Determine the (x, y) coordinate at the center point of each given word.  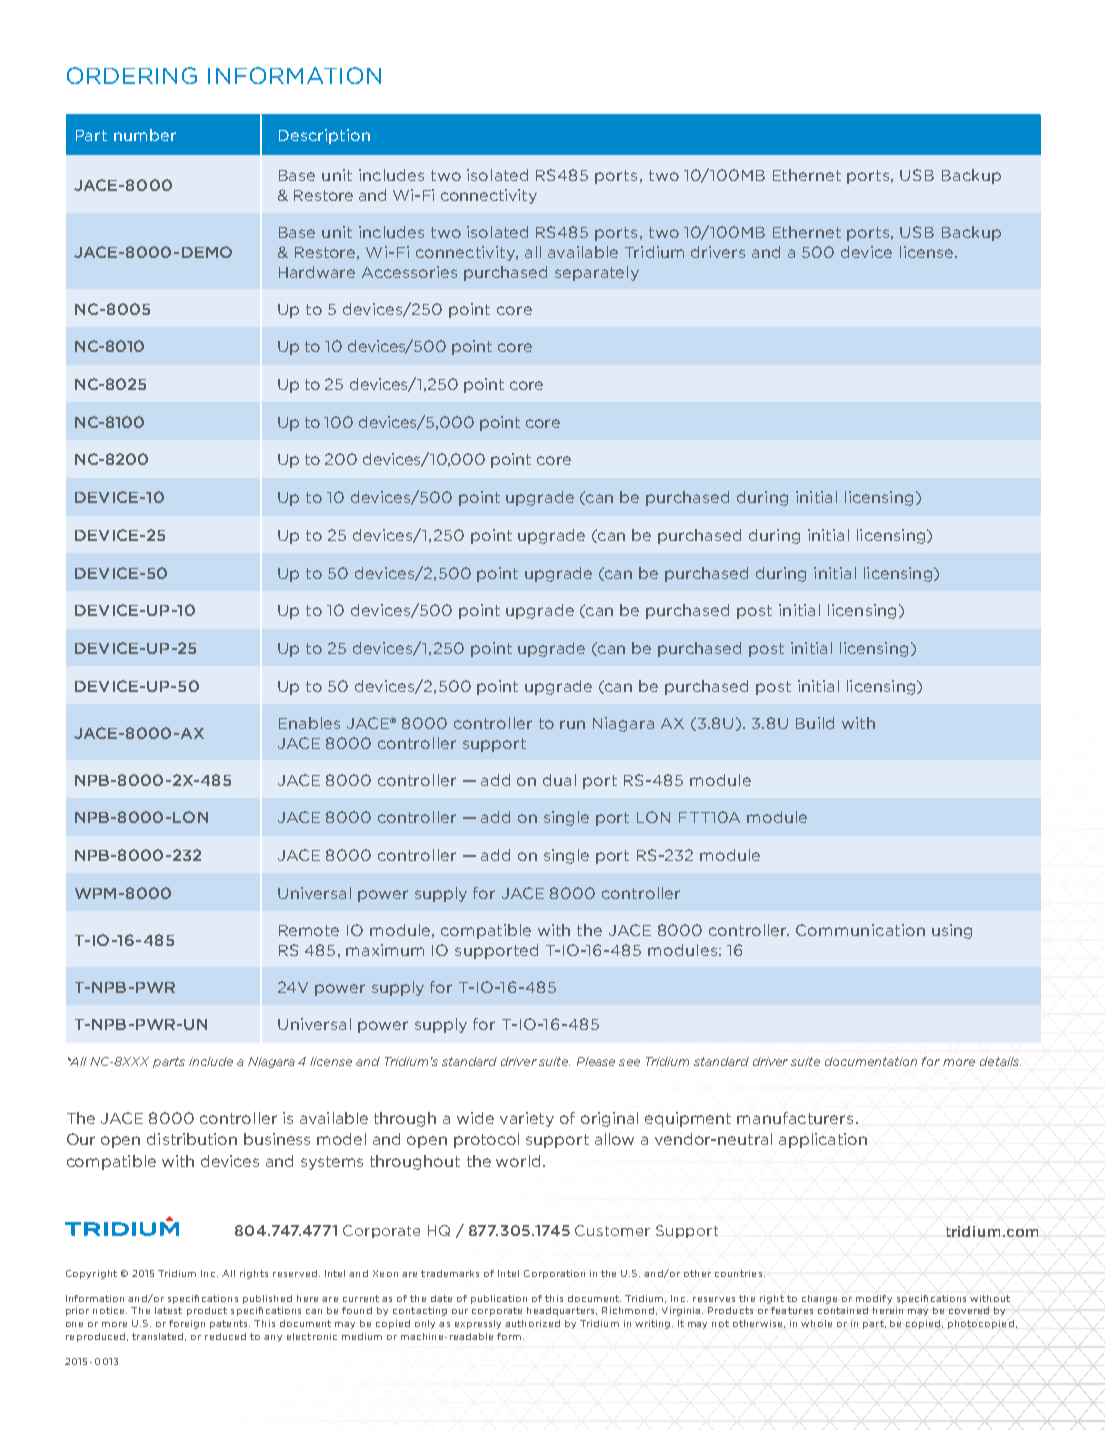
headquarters (562, 1311)
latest (168, 1310)
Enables (309, 723)
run (572, 724)
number (145, 135)
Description (324, 136)
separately (597, 273)
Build (815, 723)
